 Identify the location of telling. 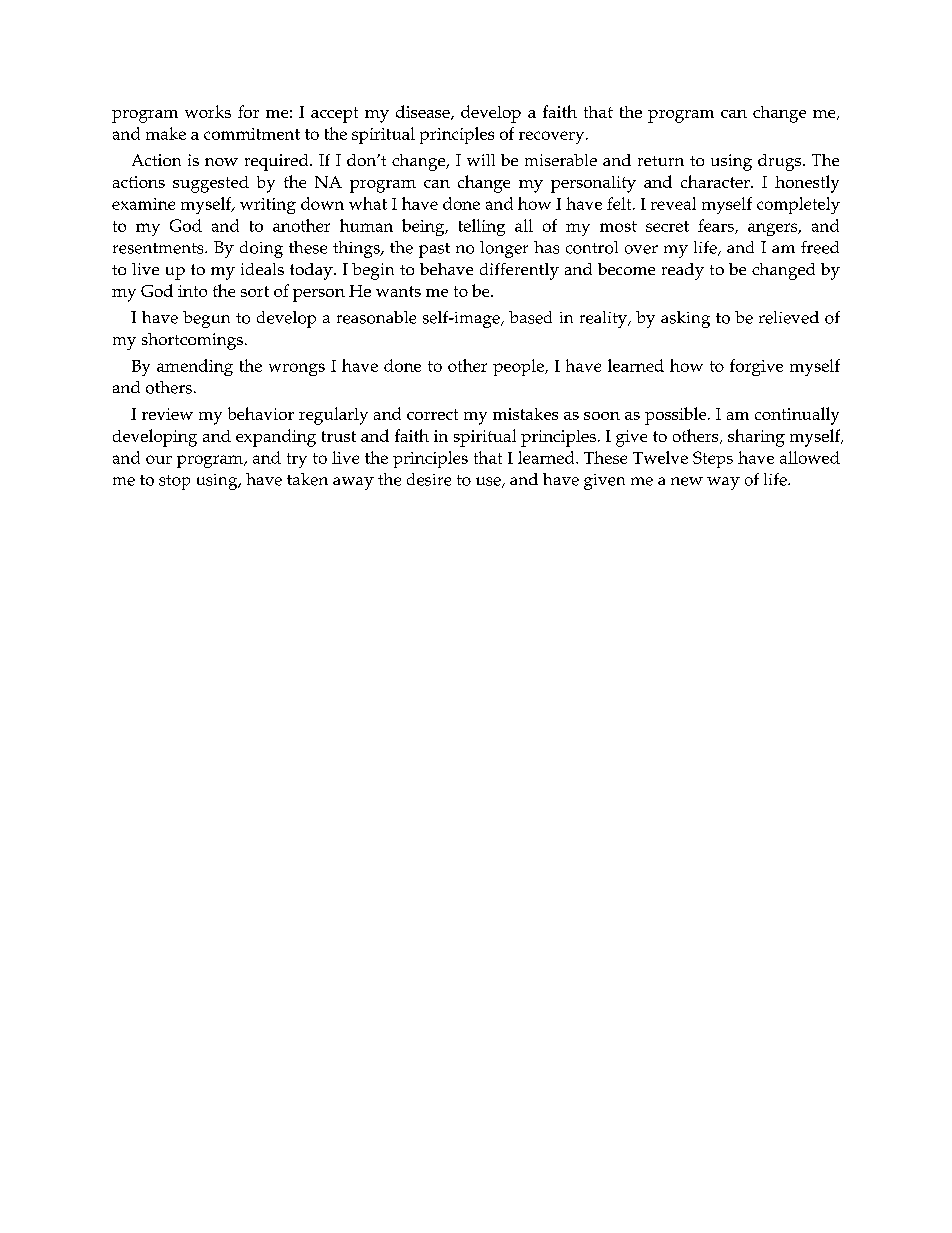
(482, 227).
